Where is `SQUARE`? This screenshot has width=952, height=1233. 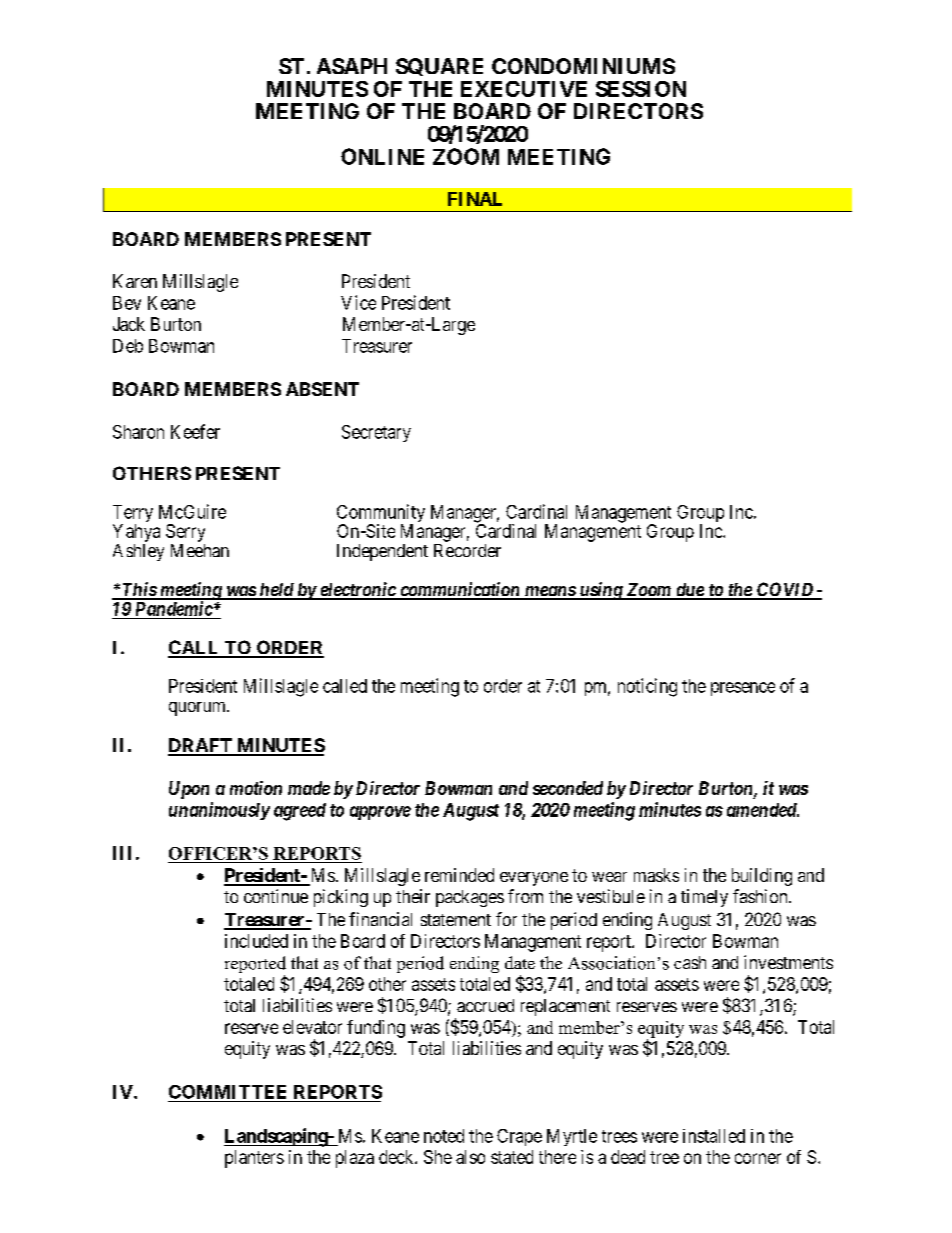 SQUARE is located at coordinates (439, 67).
